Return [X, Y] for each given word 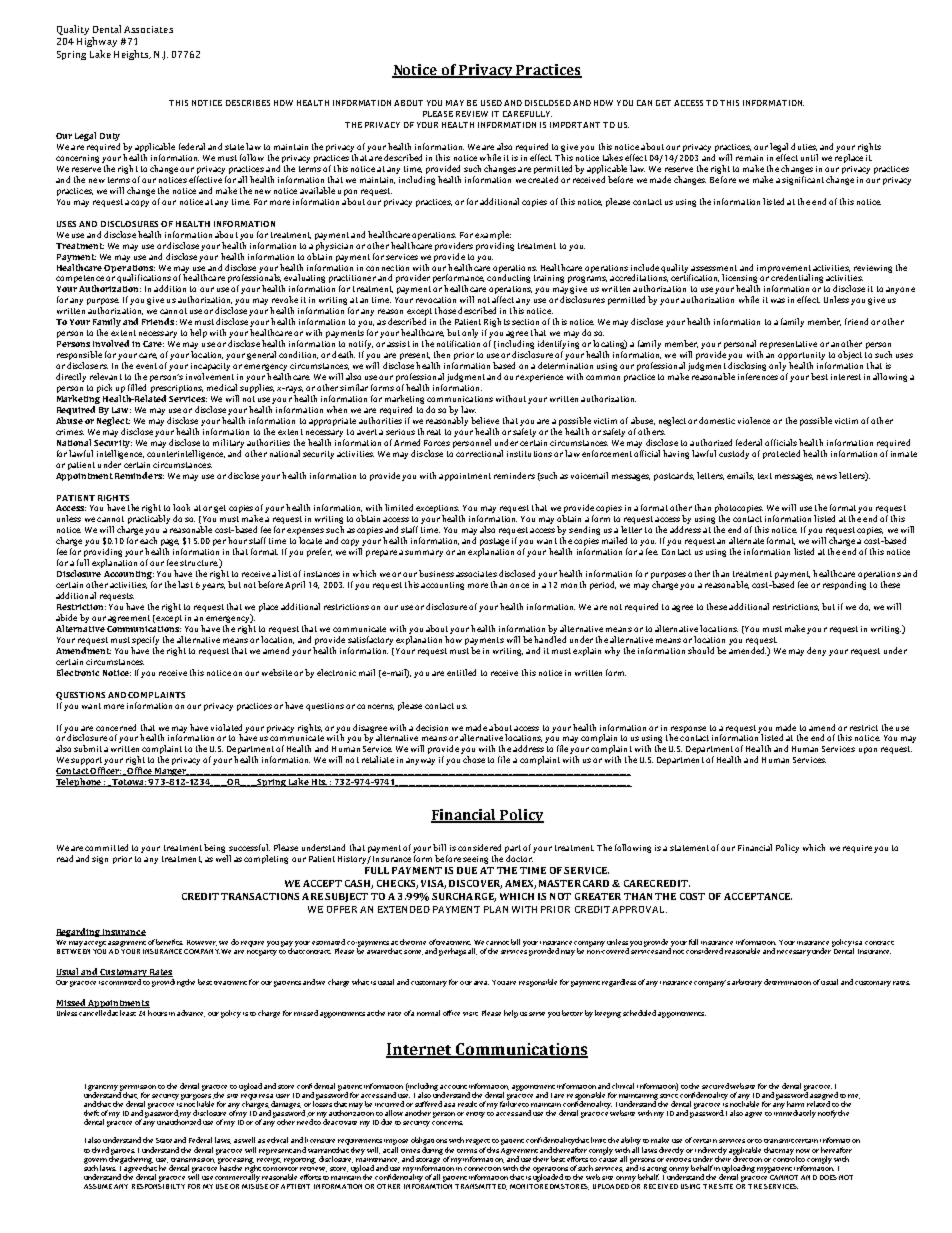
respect [478, 1143]
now [803, 1151]
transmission [194, 1158]
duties [804, 147]
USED [491, 103]
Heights [132, 55]
